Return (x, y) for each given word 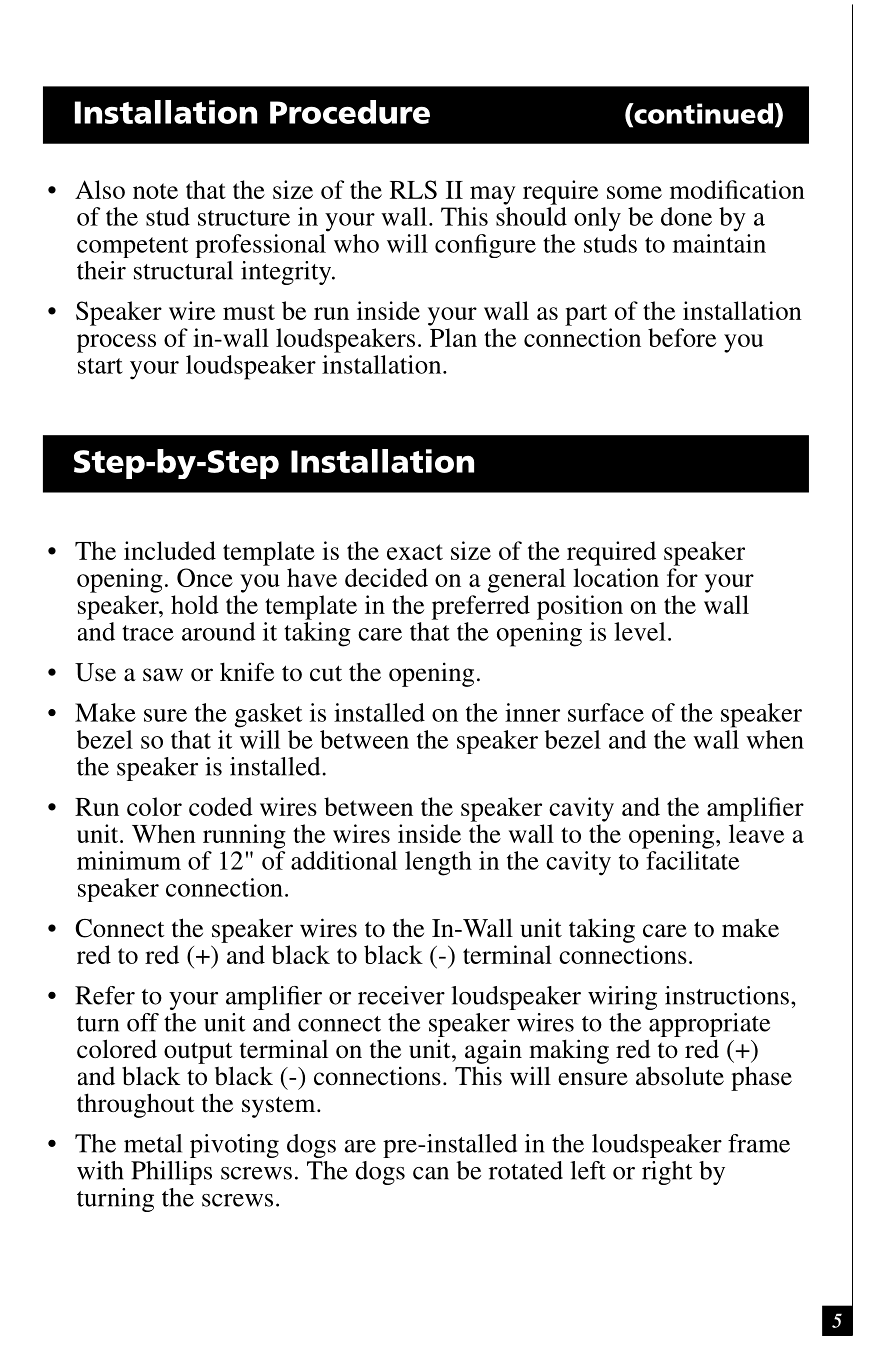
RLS (413, 189)
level (640, 631)
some (634, 192)
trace (148, 633)
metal (153, 1143)
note (155, 191)
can (431, 1173)
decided (386, 577)
